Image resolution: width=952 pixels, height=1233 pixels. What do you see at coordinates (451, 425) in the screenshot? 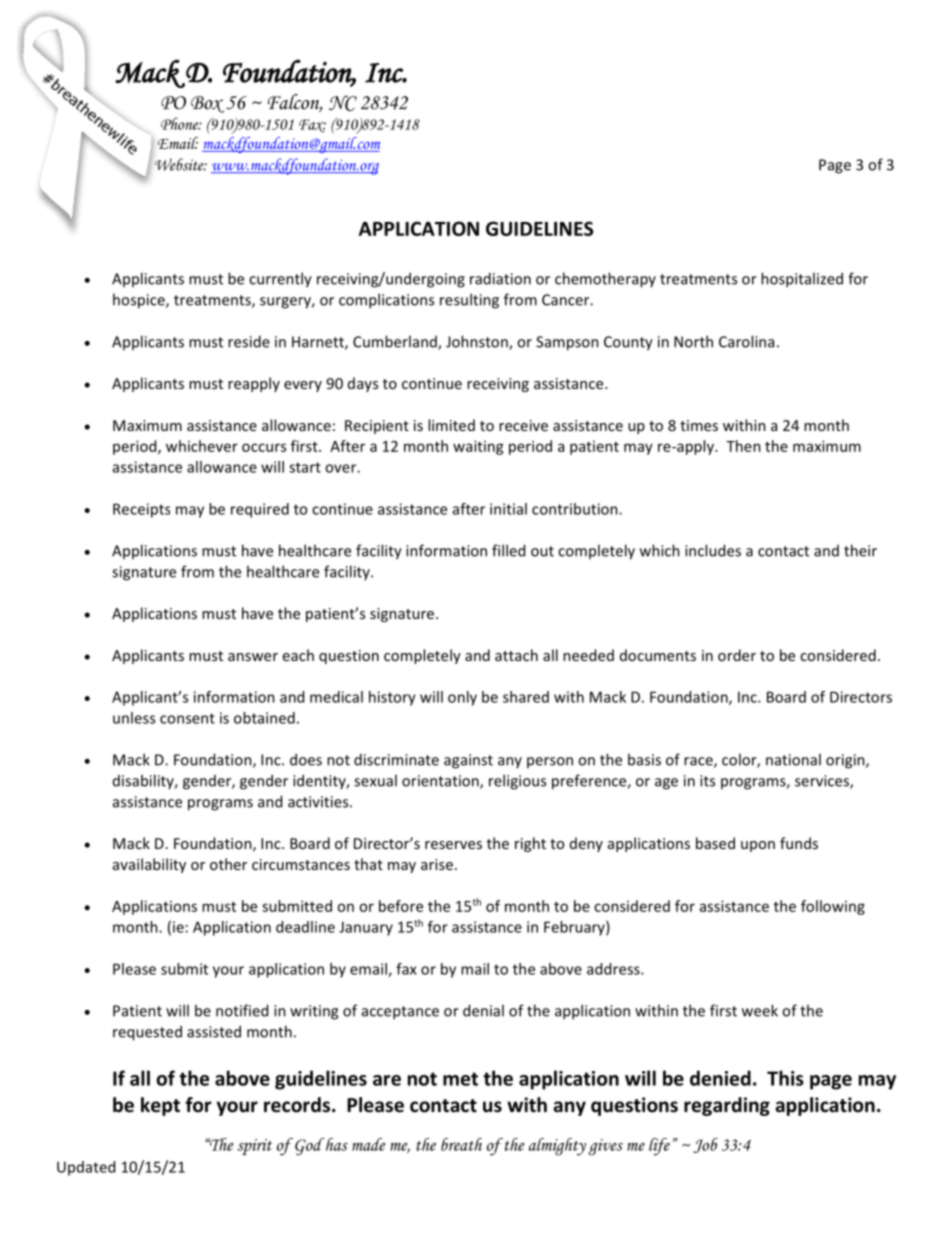
I see `limited` at bounding box center [451, 425].
